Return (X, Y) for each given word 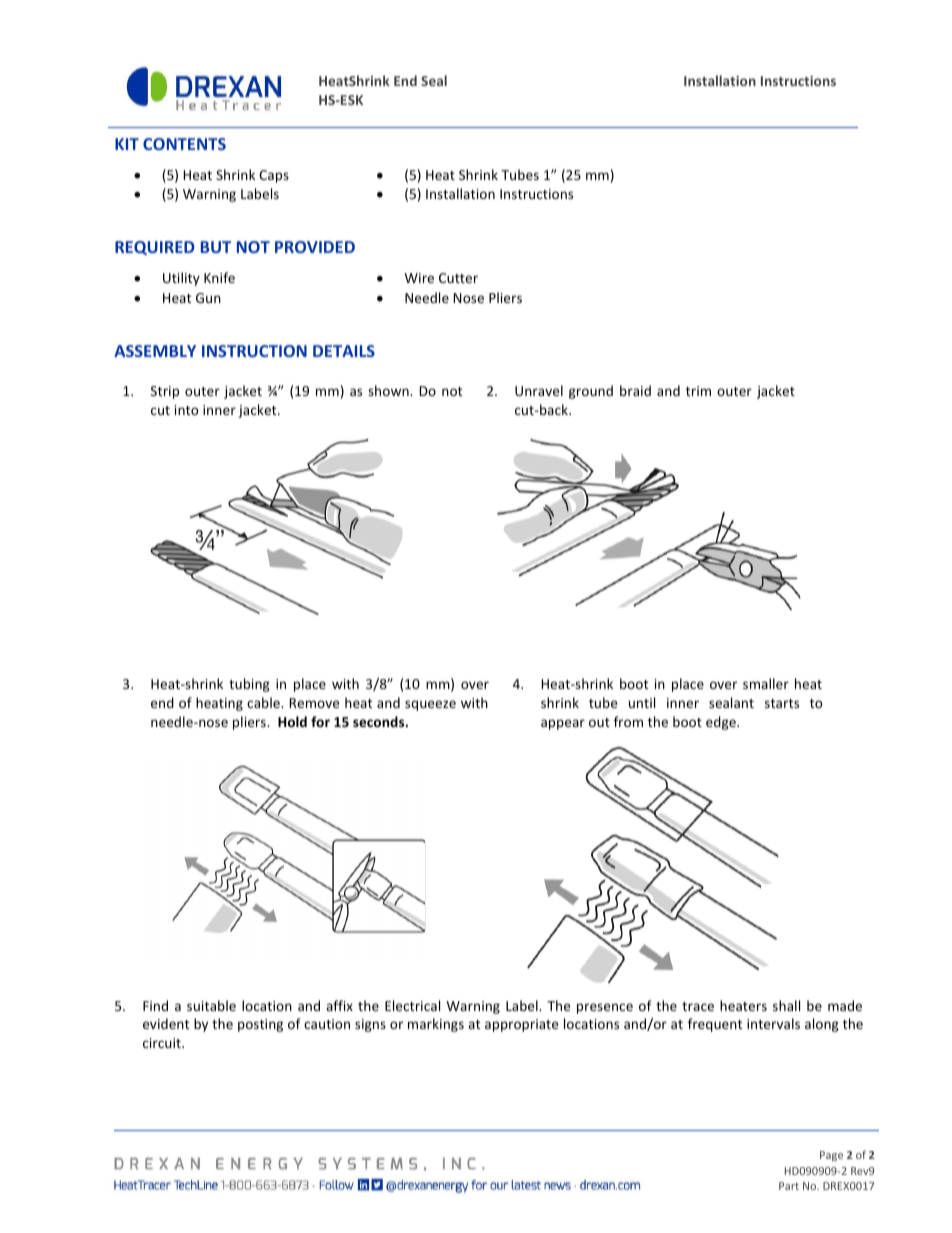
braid (635, 390)
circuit (163, 1043)
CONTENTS (184, 144)
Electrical (412, 1005)
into (187, 410)
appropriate (521, 1025)
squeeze (430, 705)
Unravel (539, 390)
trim (698, 391)
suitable (211, 1005)
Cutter (458, 278)
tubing (249, 685)
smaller (766, 683)
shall (786, 1005)
